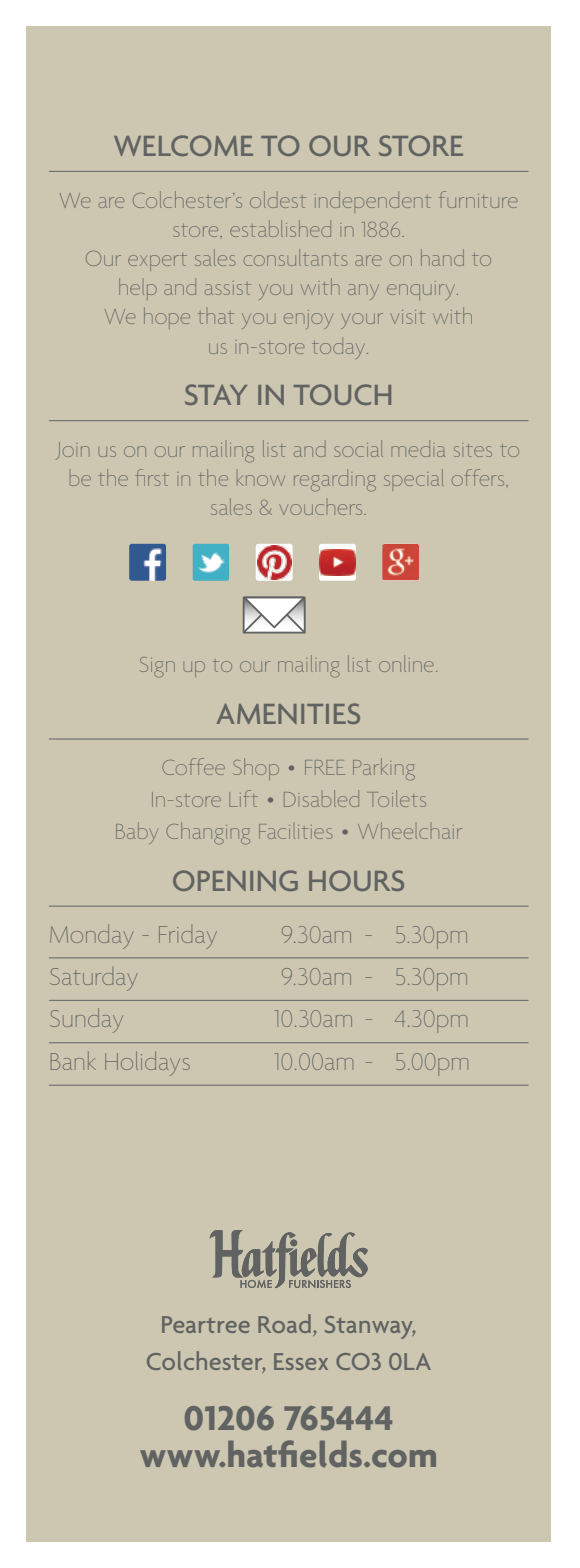 The image size is (580, 1568). Describe the element at coordinates (301, 1361) in the document. I see `Essex` at that location.
